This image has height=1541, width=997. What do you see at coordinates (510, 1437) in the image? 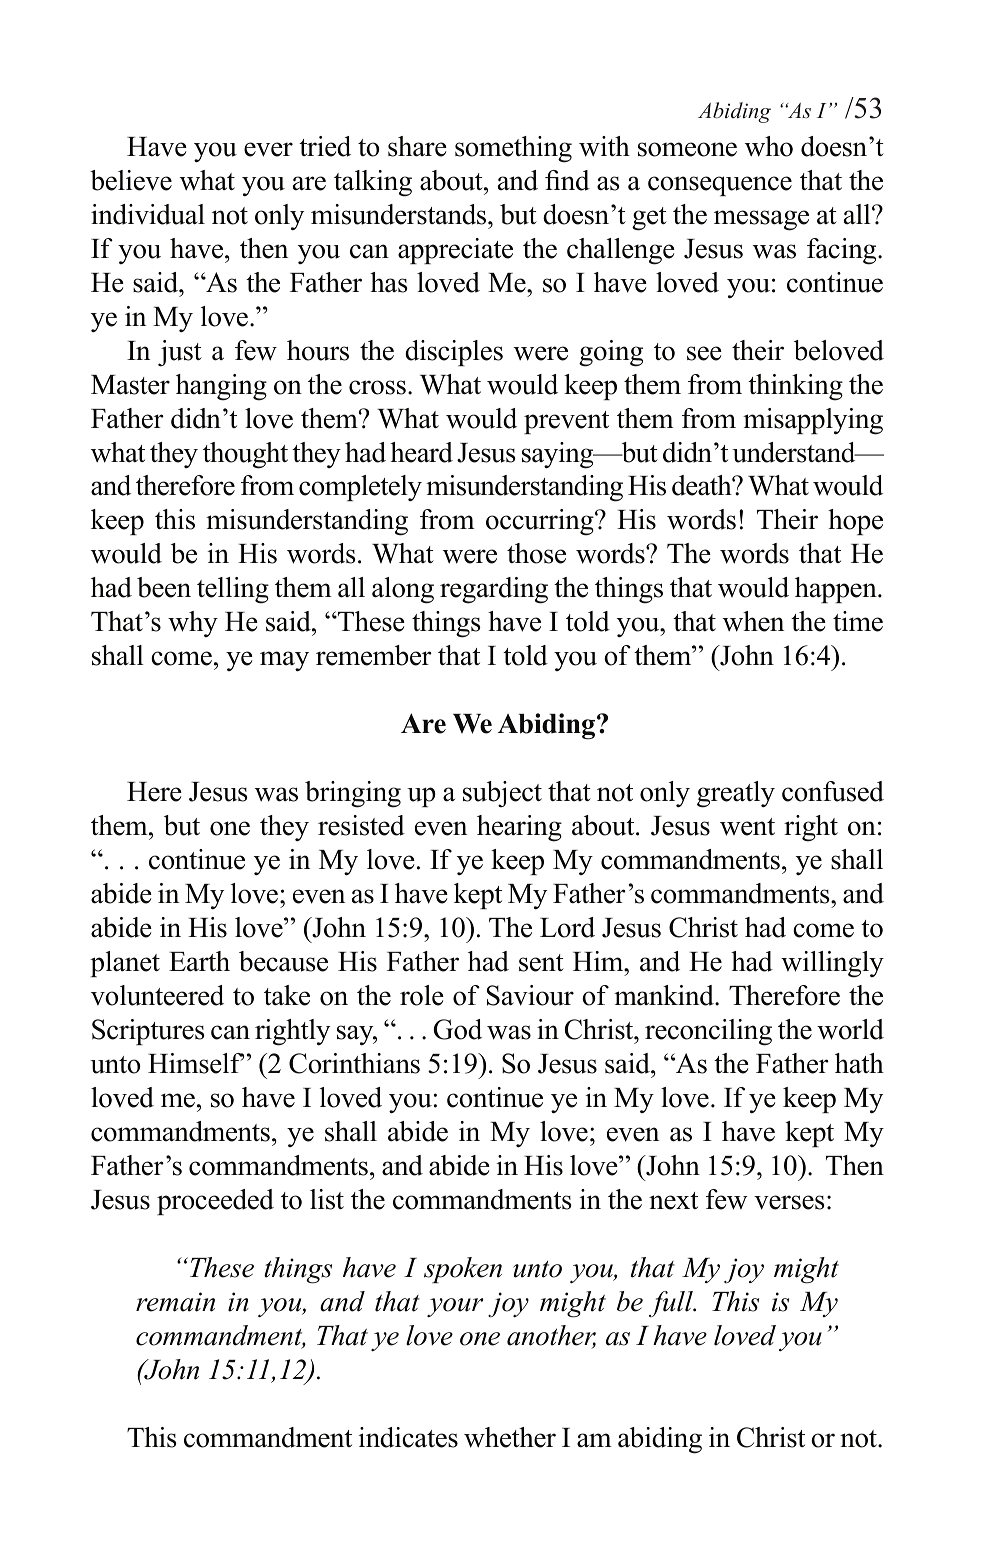
I see `whether` at bounding box center [510, 1437].
